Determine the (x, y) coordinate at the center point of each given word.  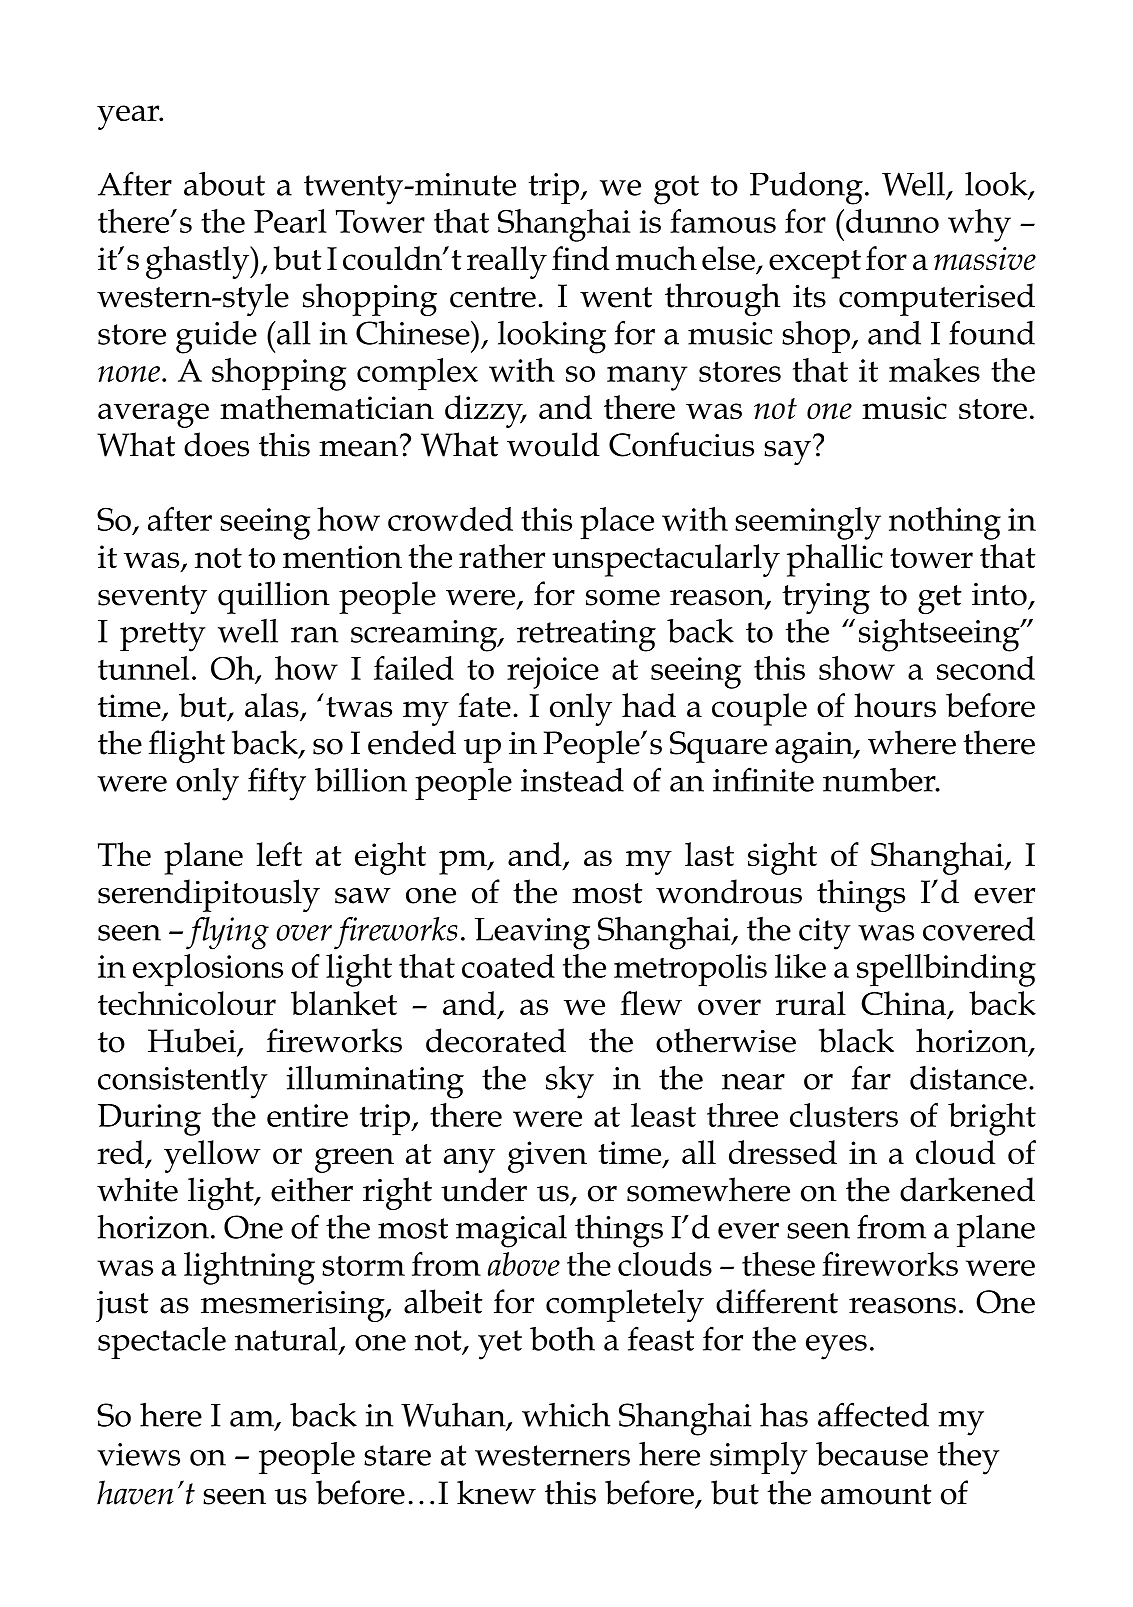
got (676, 190)
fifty (277, 784)
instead (572, 780)
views (138, 1454)
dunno (892, 221)
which (566, 1415)
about (224, 183)
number (880, 780)
